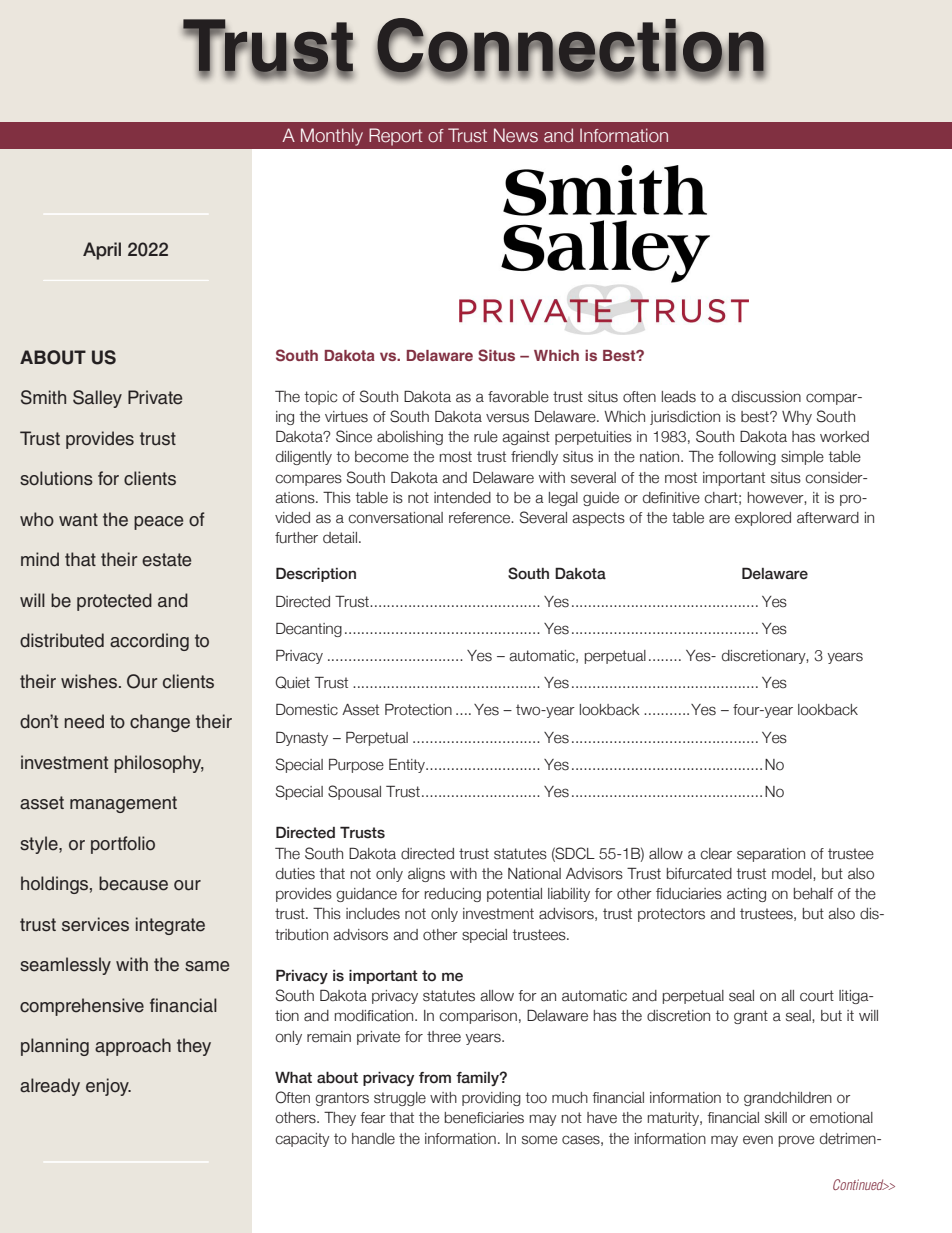 The height and width of the screenshot is (1233, 952). Describe the element at coordinates (108, 1087) in the screenshot. I see `enjoy` at that location.
